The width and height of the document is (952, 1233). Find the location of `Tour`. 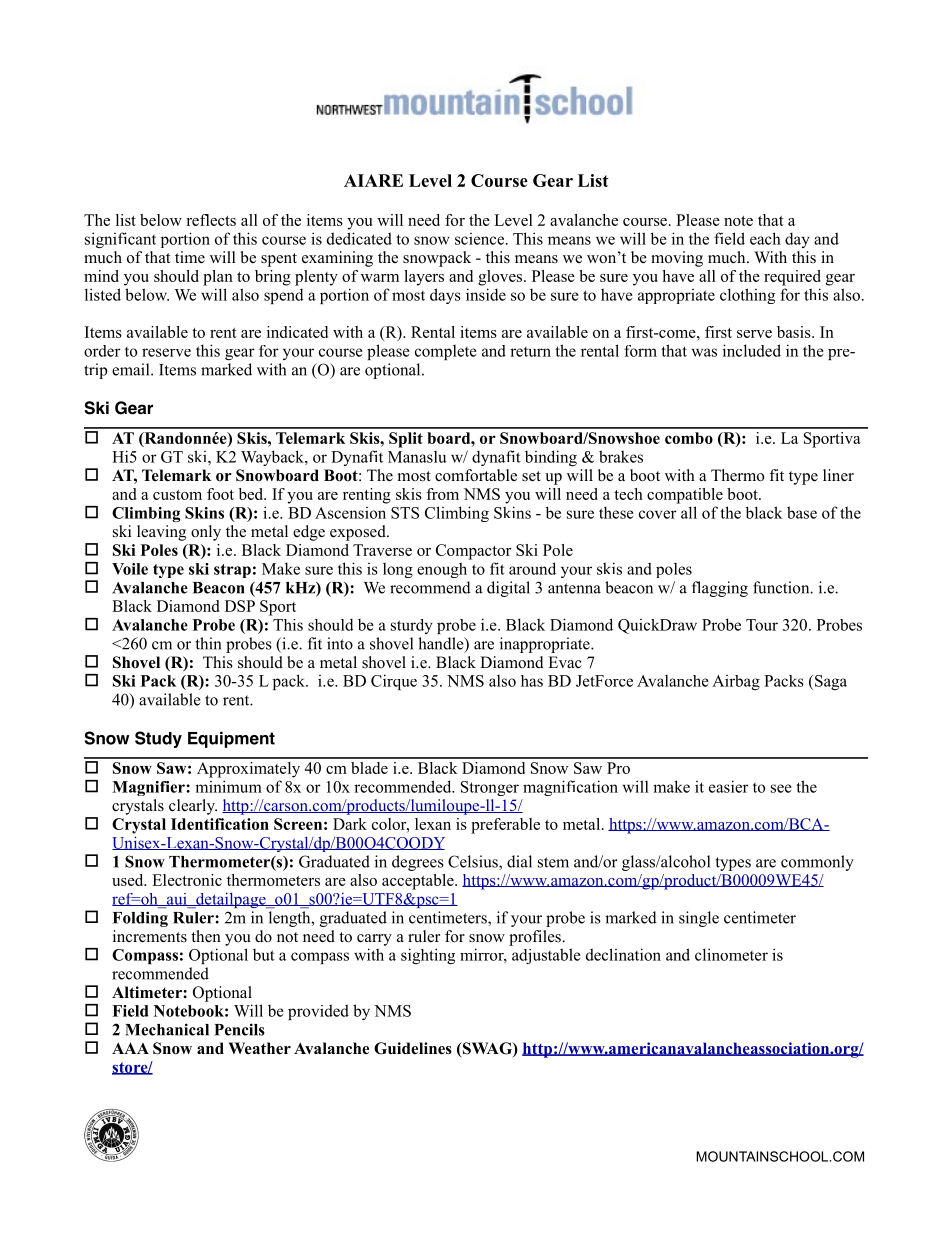

Tour is located at coordinates (762, 625).
